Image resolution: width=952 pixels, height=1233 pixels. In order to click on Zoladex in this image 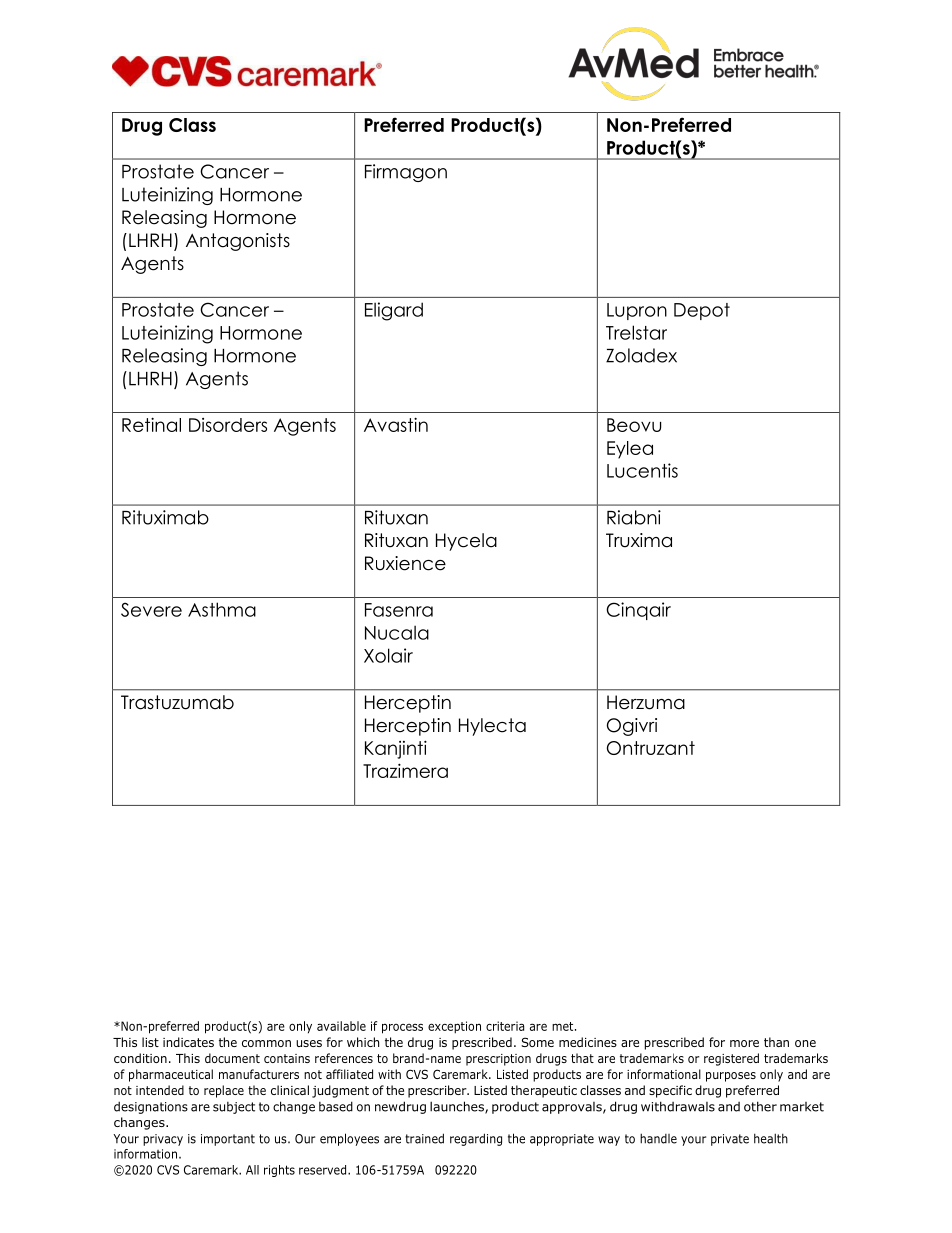, I will do `click(641, 355)`.
